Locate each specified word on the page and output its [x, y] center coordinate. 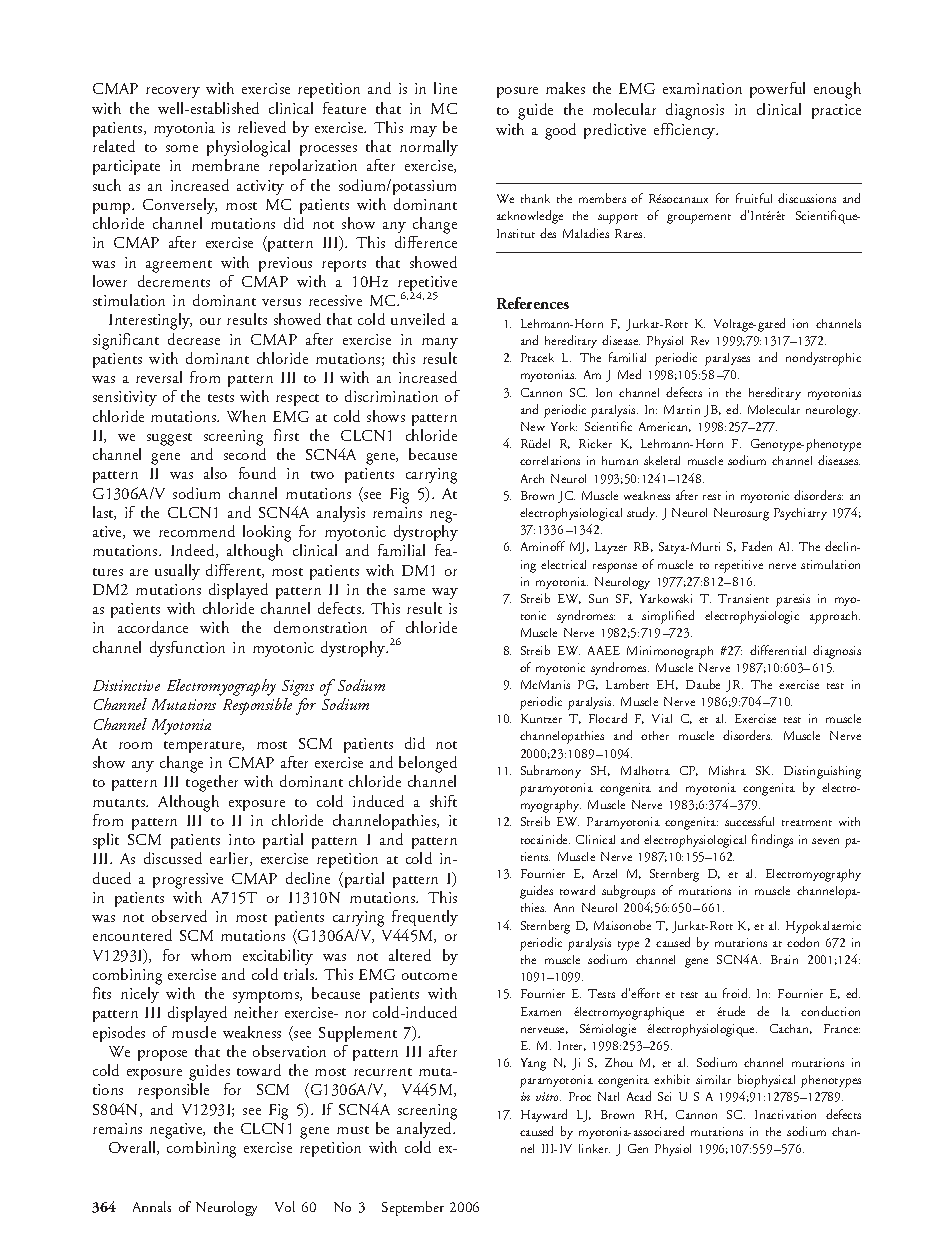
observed [179, 916]
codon [803, 942]
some [182, 148]
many [440, 343]
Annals [152, 1206]
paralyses [727, 359]
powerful [777, 90]
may [423, 131]
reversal [159, 377]
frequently [425, 918]
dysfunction [187, 649]
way [445, 593]
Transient [743, 598]
